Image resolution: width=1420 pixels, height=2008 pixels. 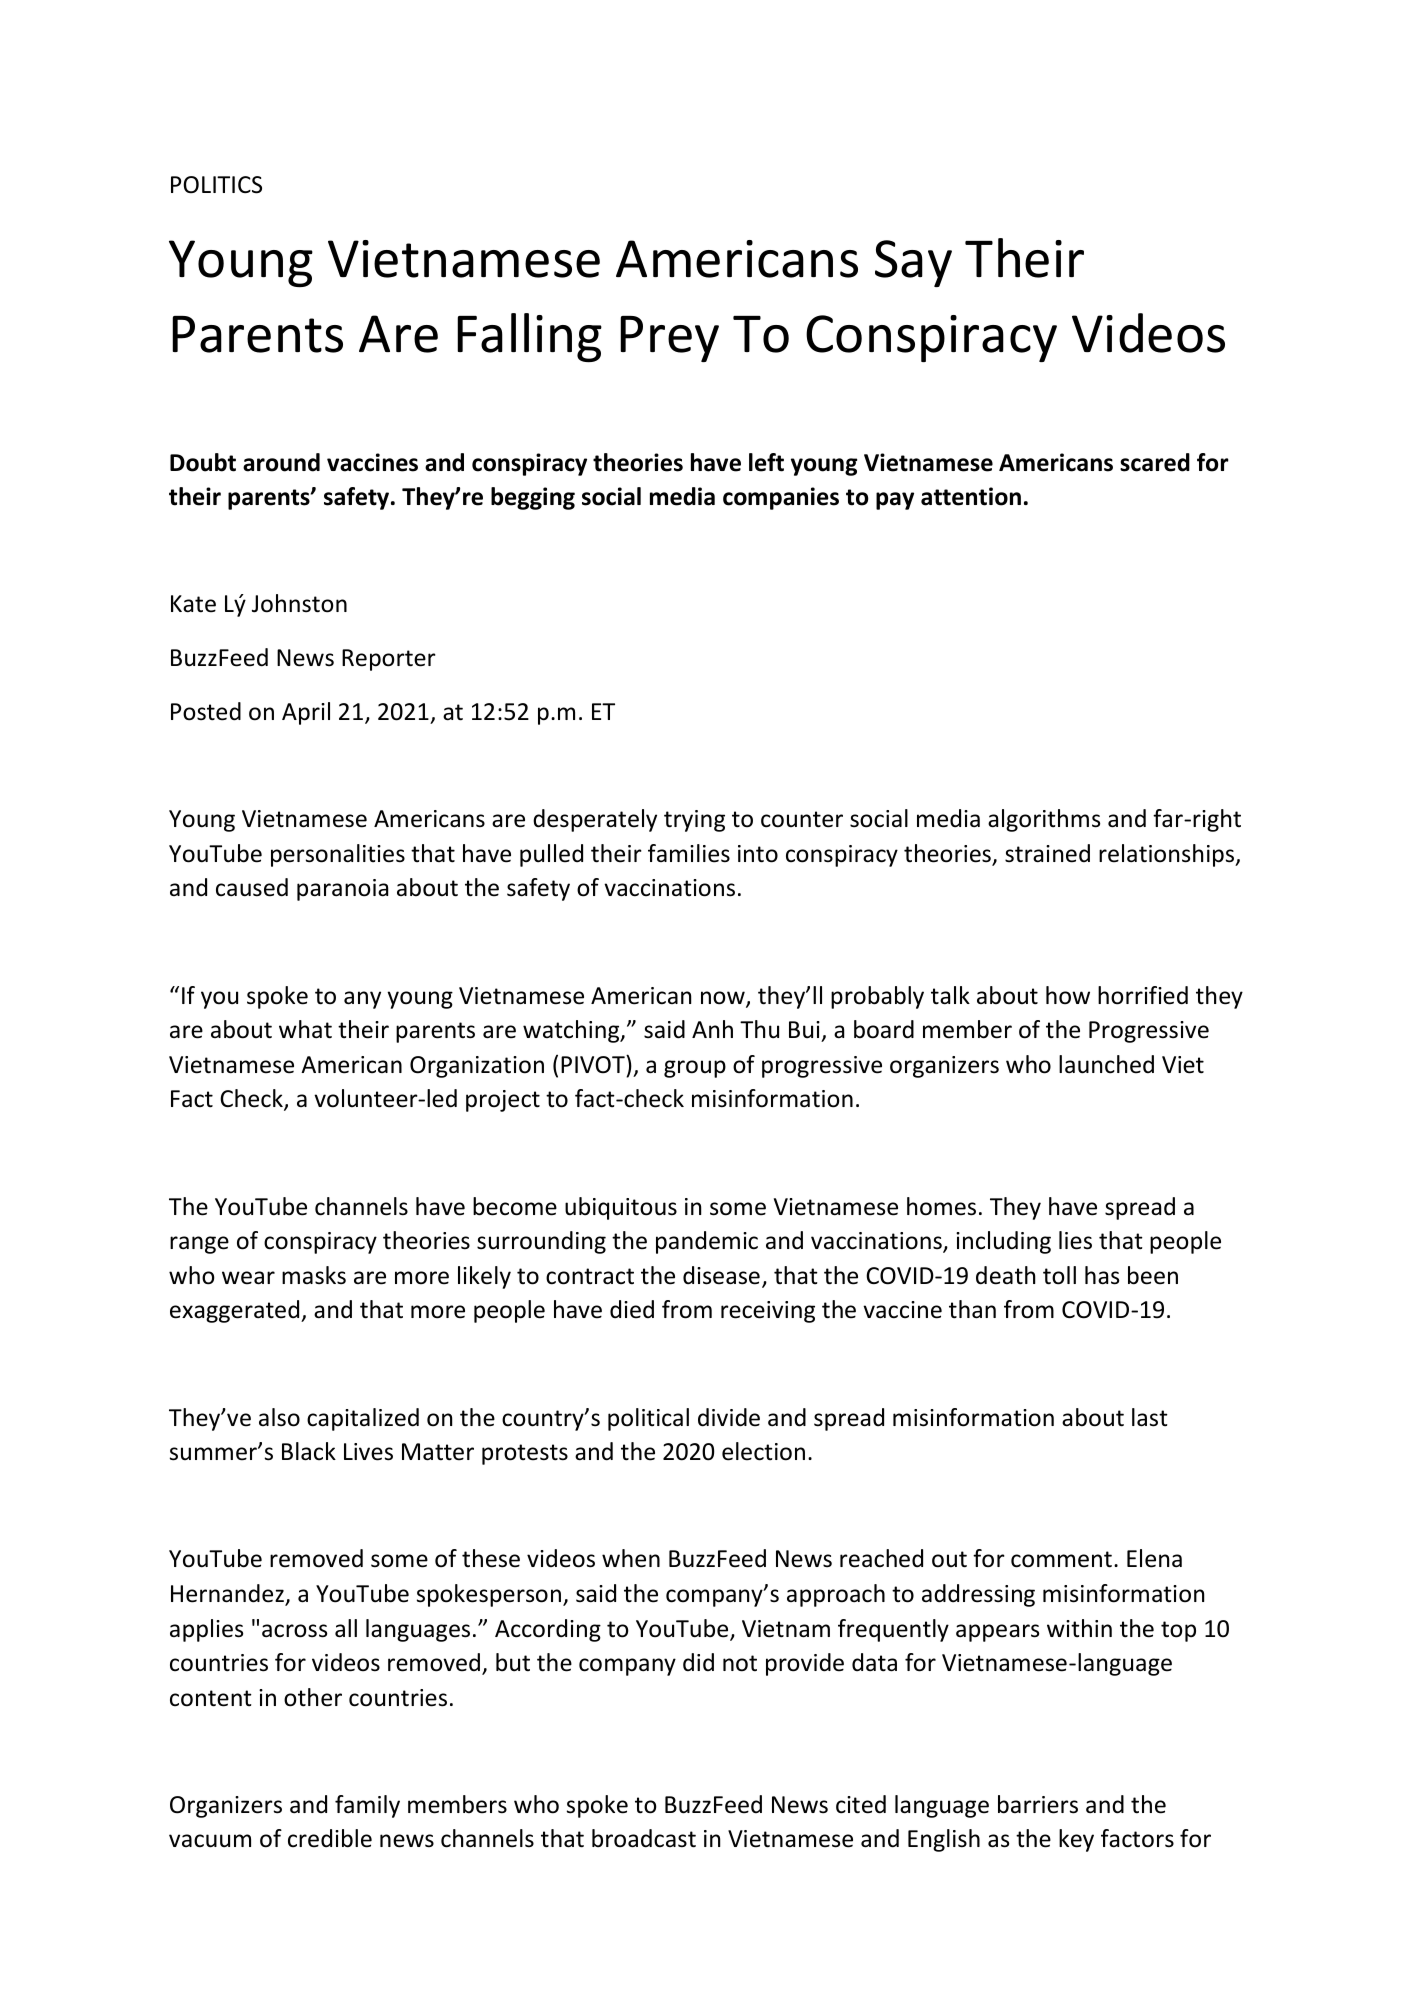 What do you see at coordinates (1038, 1804) in the screenshot?
I see `barriers` at bounding box center [1038, 1804].
